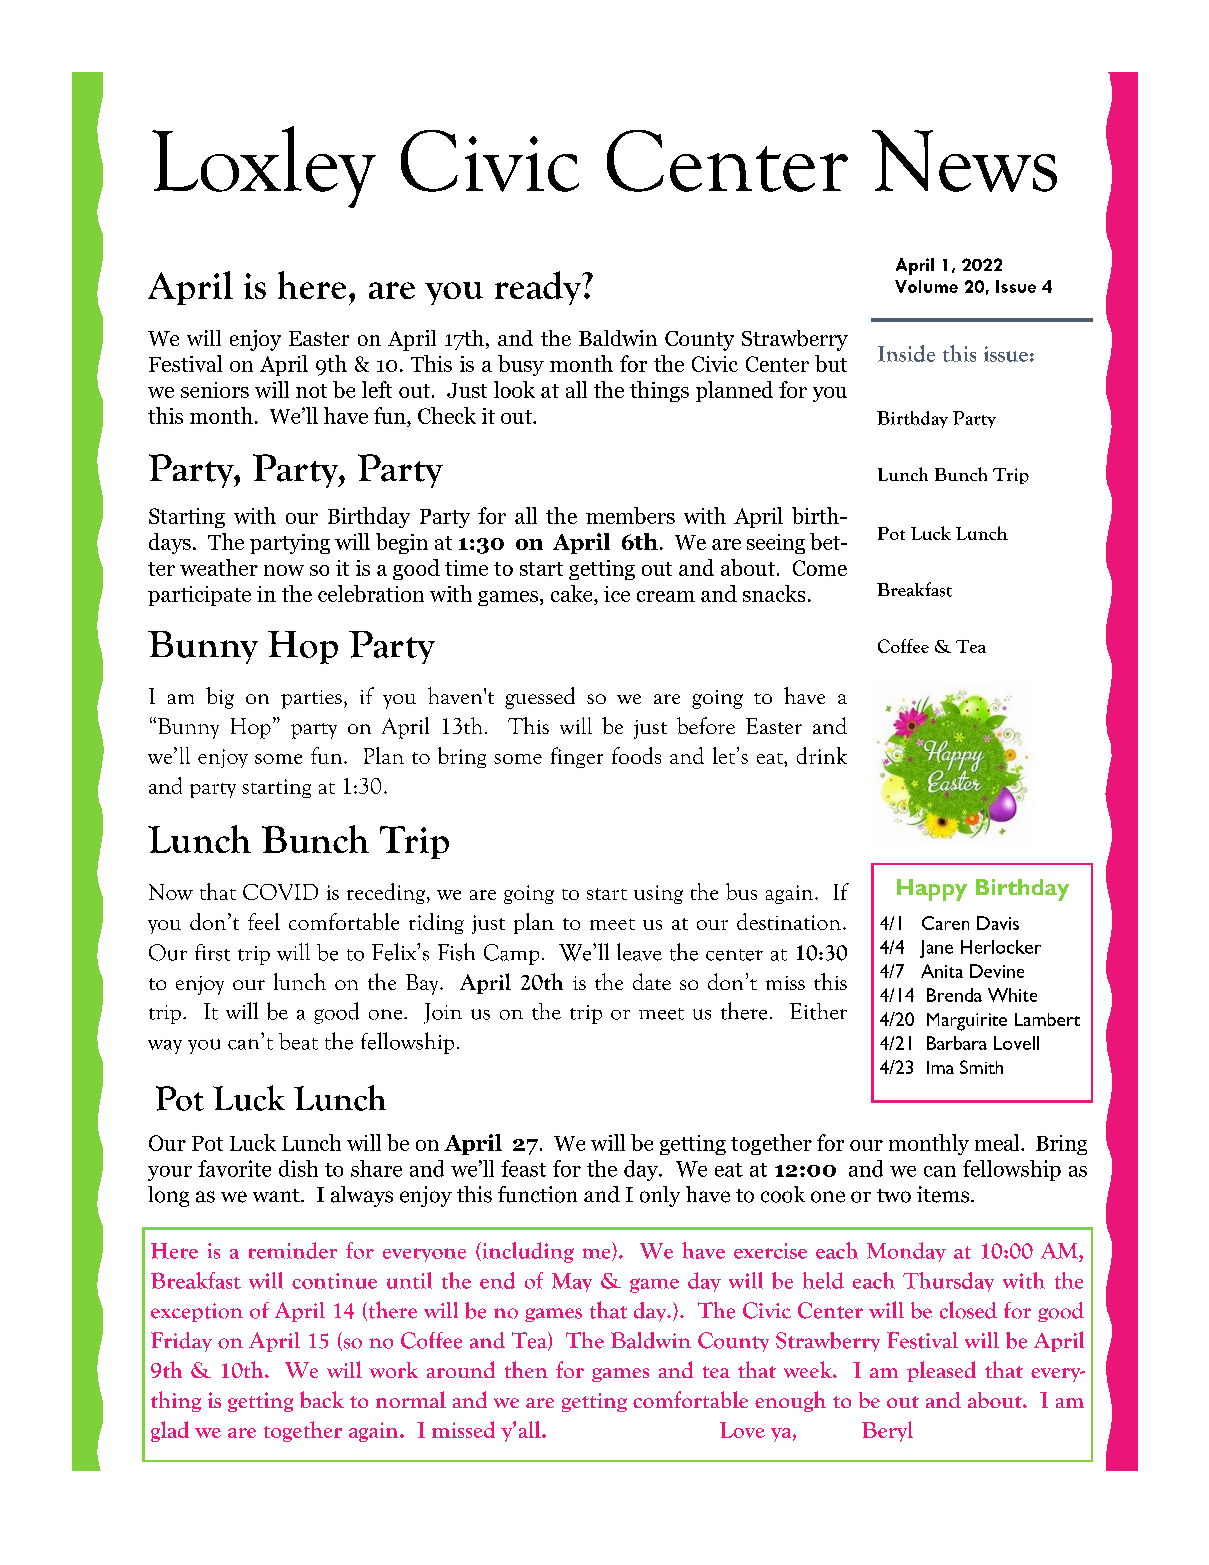 The width and height of the image is (1209, 1565). Describe the element at coordinates (932, 890) in the image. I see `Happy` at that location.
